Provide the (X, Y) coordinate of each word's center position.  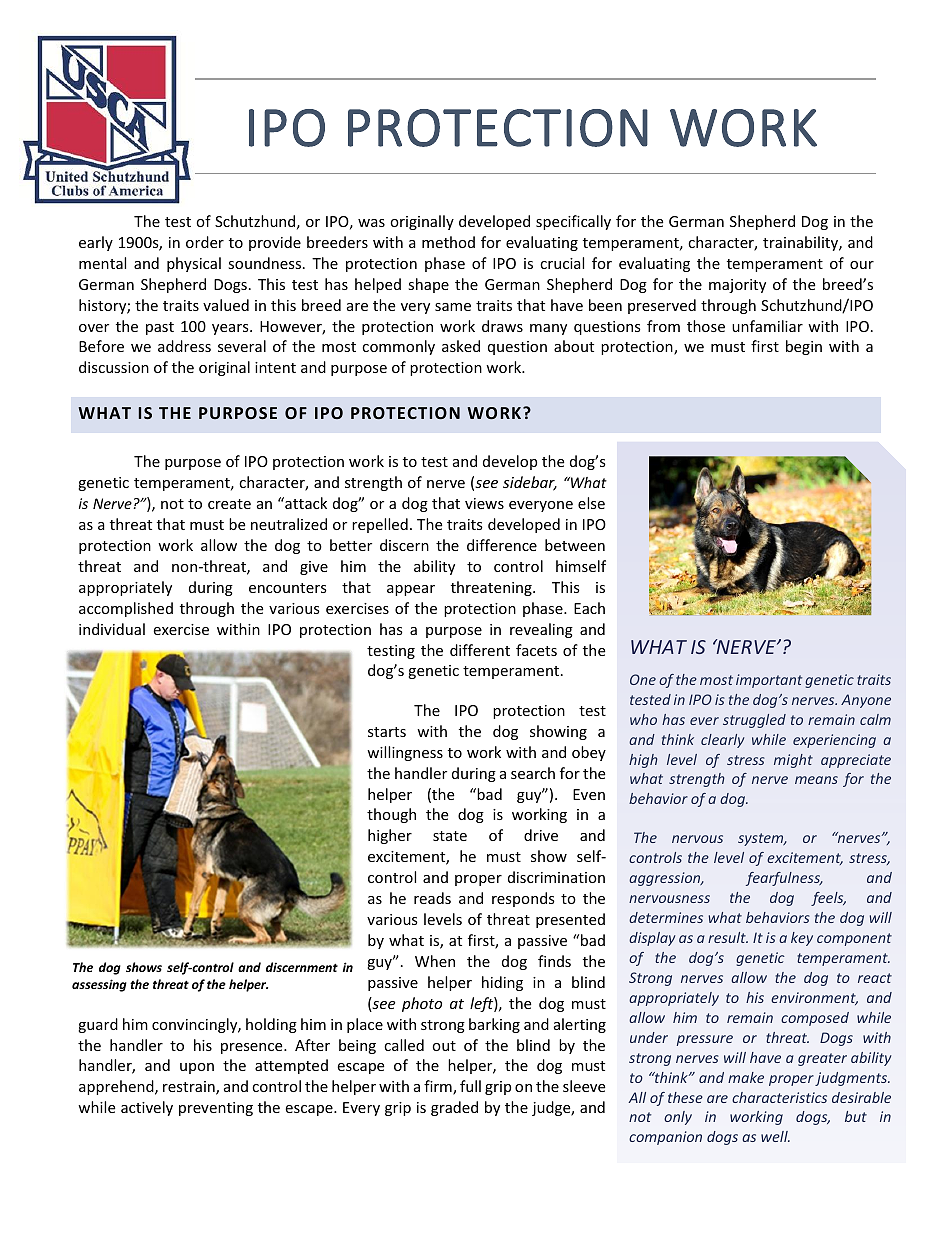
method (448, 242)
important (769, 681)
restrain (190, 1088)
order (205, 242)
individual (112, 629)
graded (454, 1108)
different (480, 650)
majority (737, 286)
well (775, 1136)
